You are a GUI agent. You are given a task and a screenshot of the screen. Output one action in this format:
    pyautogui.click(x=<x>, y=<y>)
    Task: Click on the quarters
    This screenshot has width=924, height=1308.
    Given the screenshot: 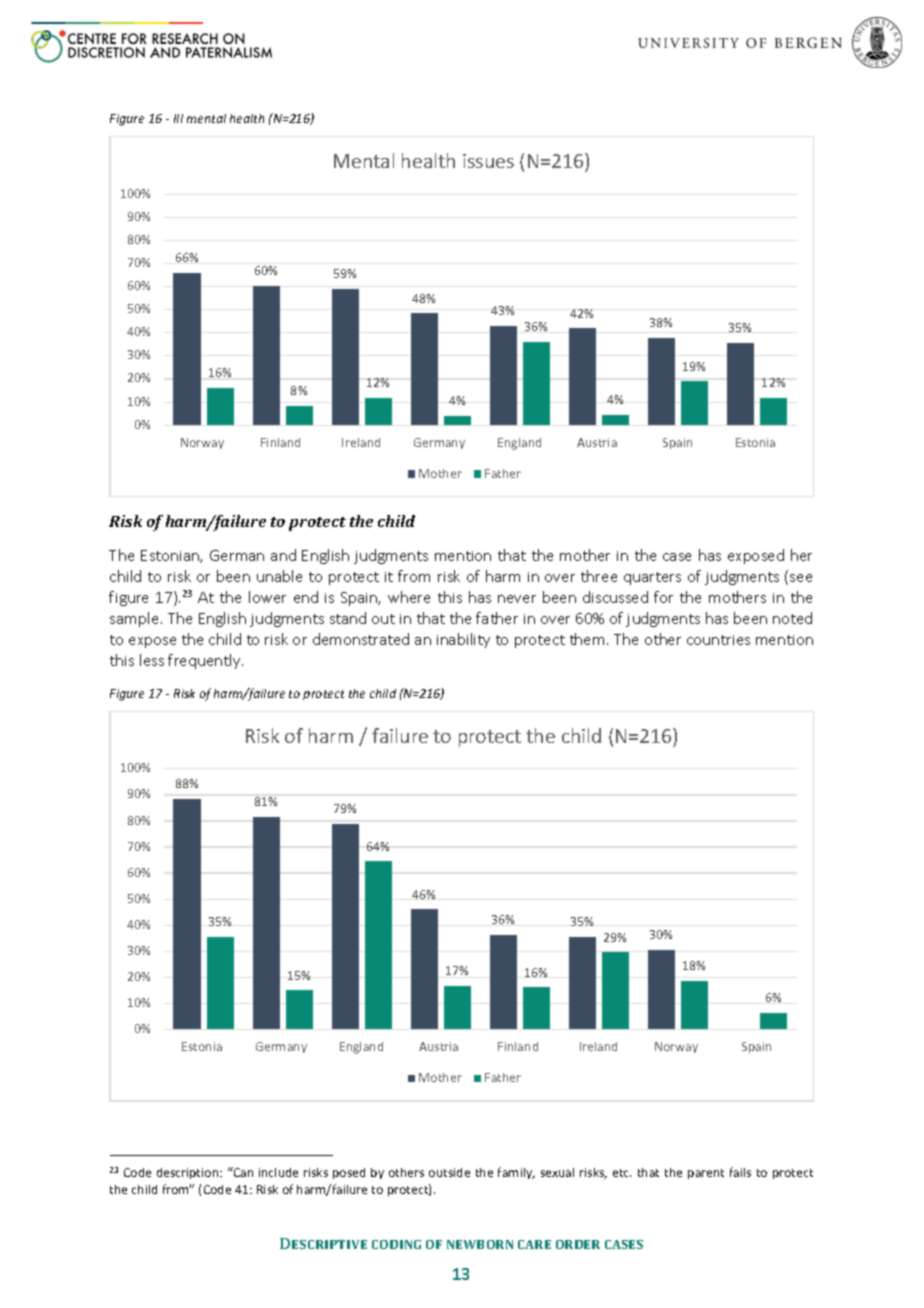 What is the action you would take?
    pyautogui.click(x=652, y=578)
